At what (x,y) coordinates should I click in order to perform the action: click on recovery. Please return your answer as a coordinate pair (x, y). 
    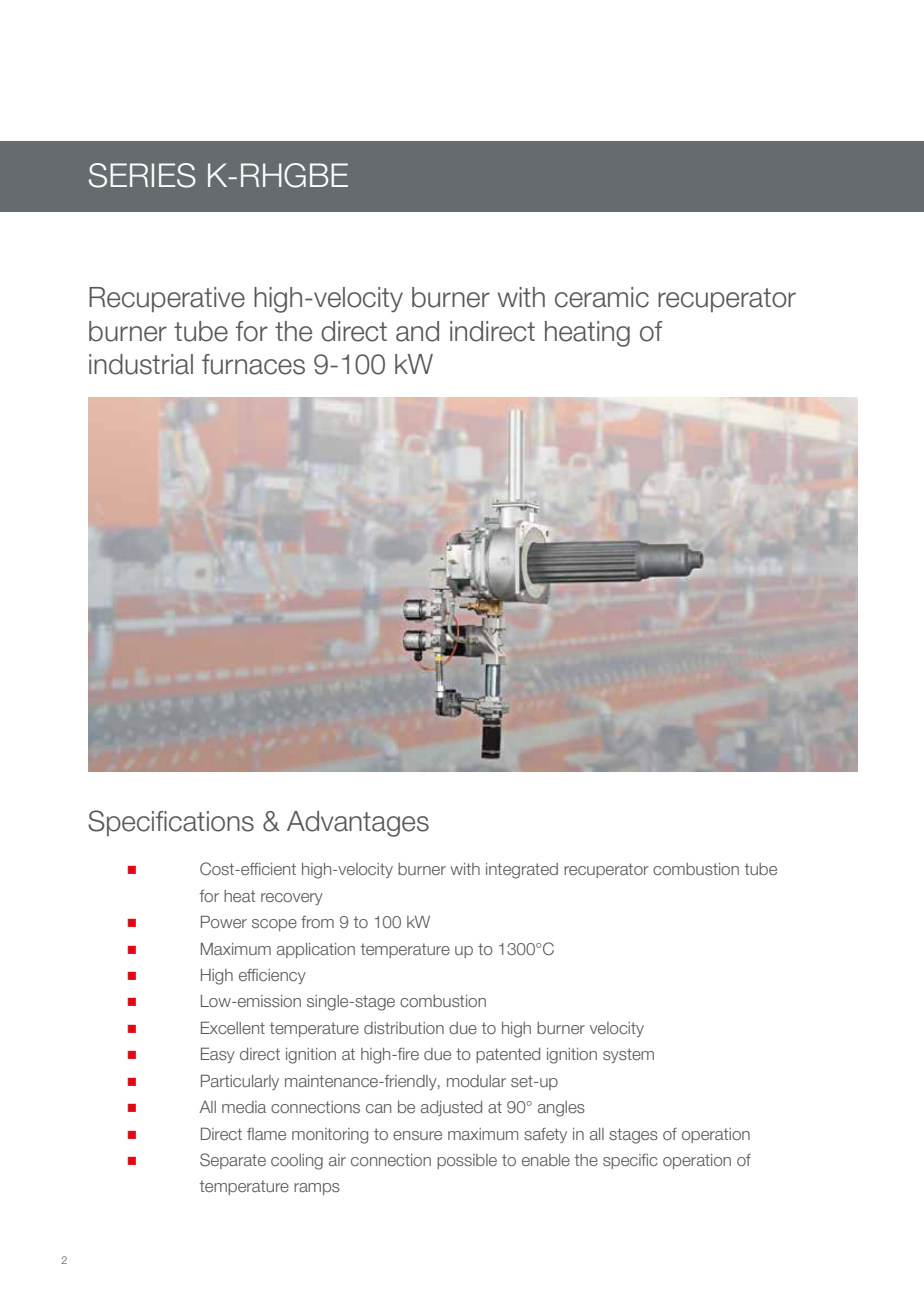
    Looking at the image, I should click on (292, 899).
